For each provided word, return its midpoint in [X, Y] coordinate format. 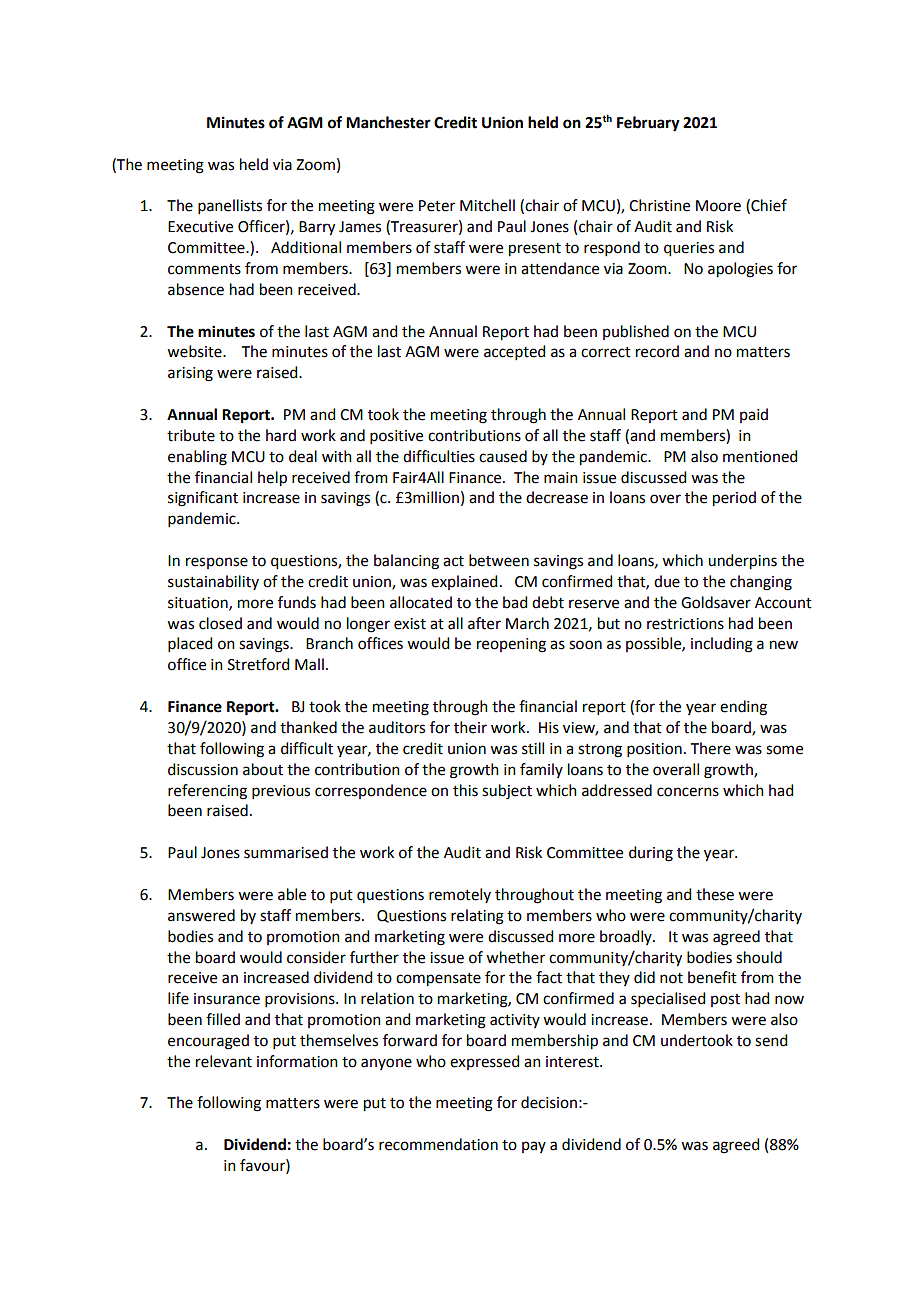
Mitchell [487, 205]
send [771, 1040]
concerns [688, 792]
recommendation [438, 1144]
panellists [230, 206]
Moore [718, 206]
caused [503, 456]
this [465, 790]
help [272, 479]
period [734, 499]
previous [281, 792]
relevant [224, 1061]
